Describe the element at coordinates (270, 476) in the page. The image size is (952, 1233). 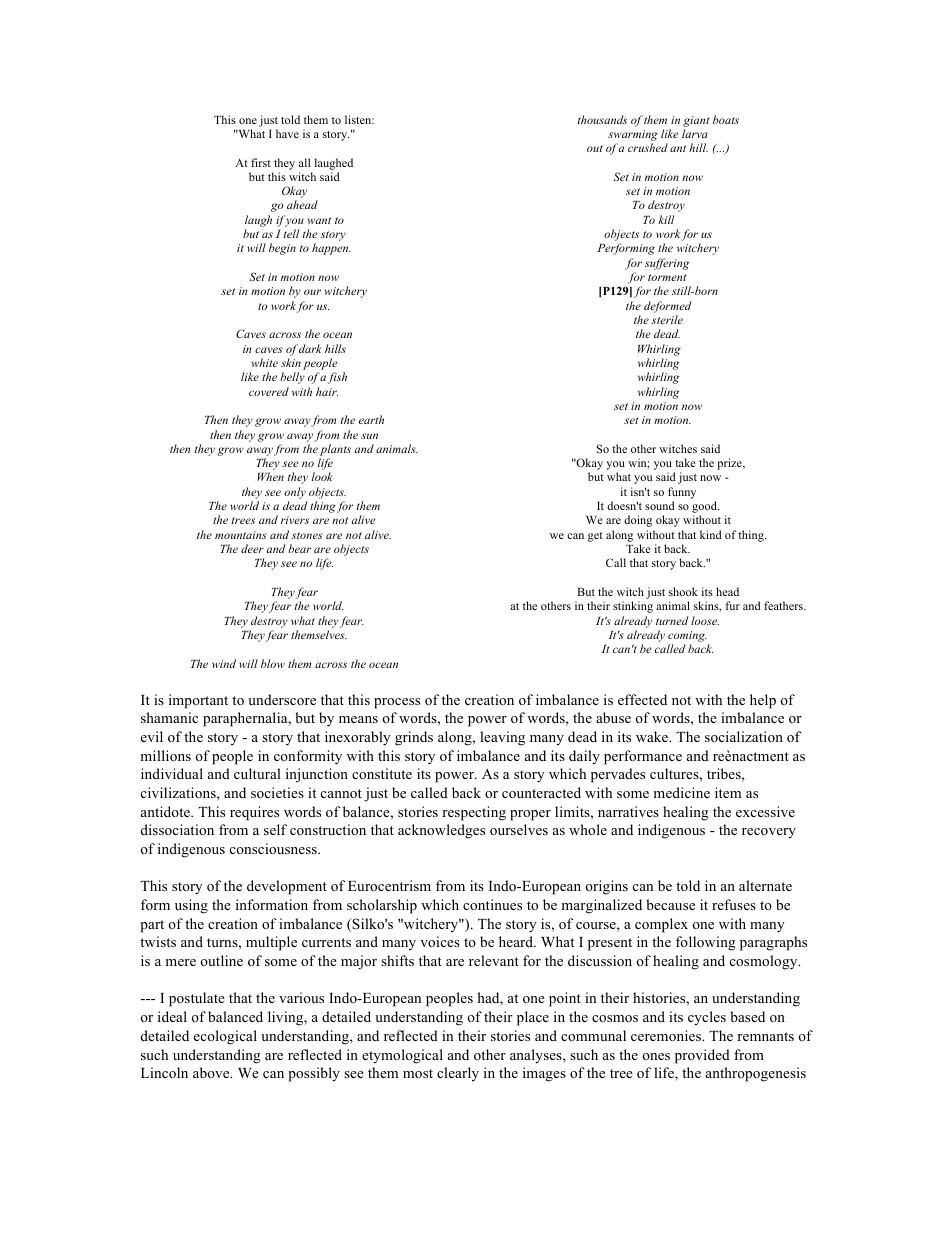
I see `When` at that location.
